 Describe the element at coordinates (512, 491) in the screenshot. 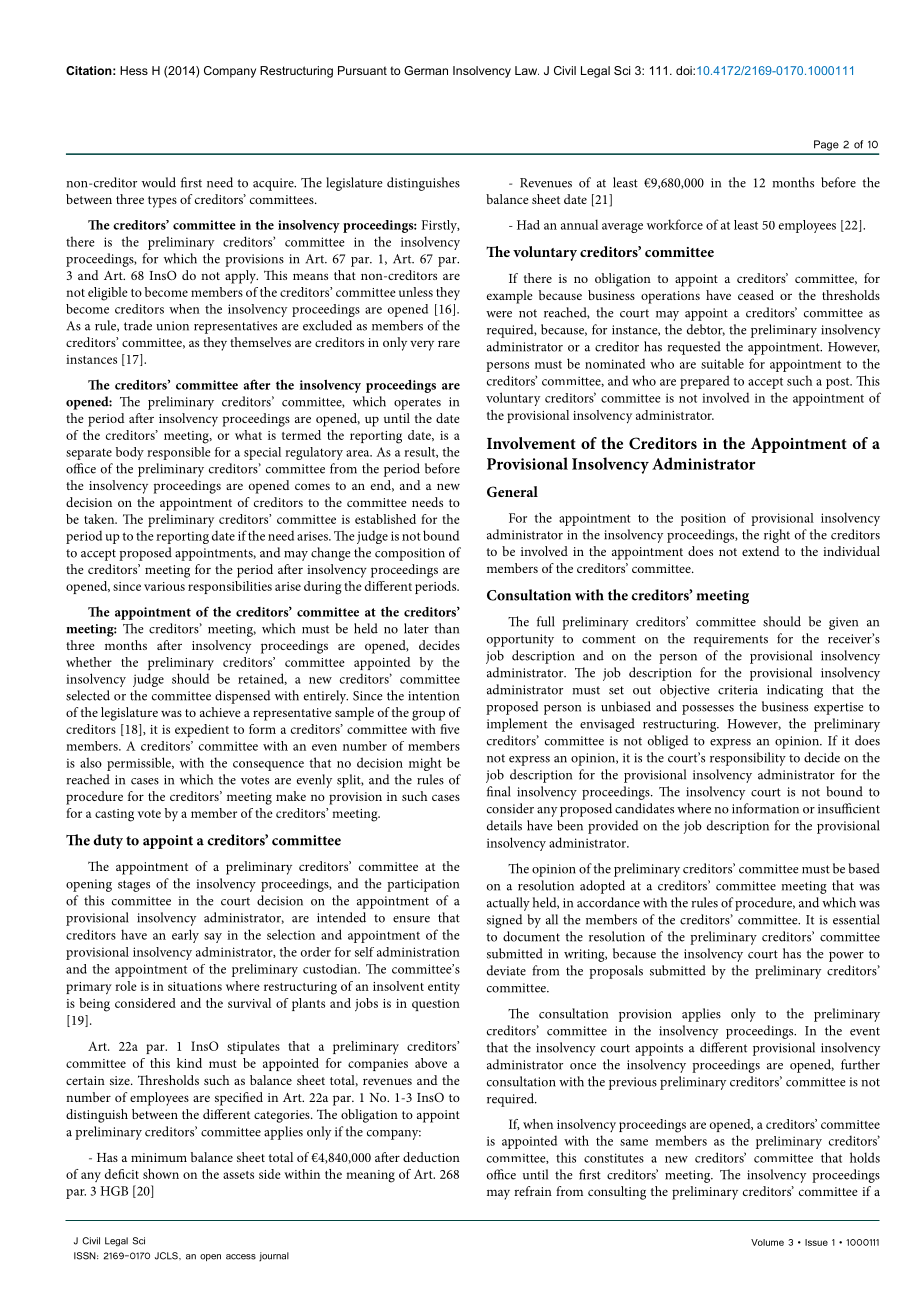

I see `General` at that location.
